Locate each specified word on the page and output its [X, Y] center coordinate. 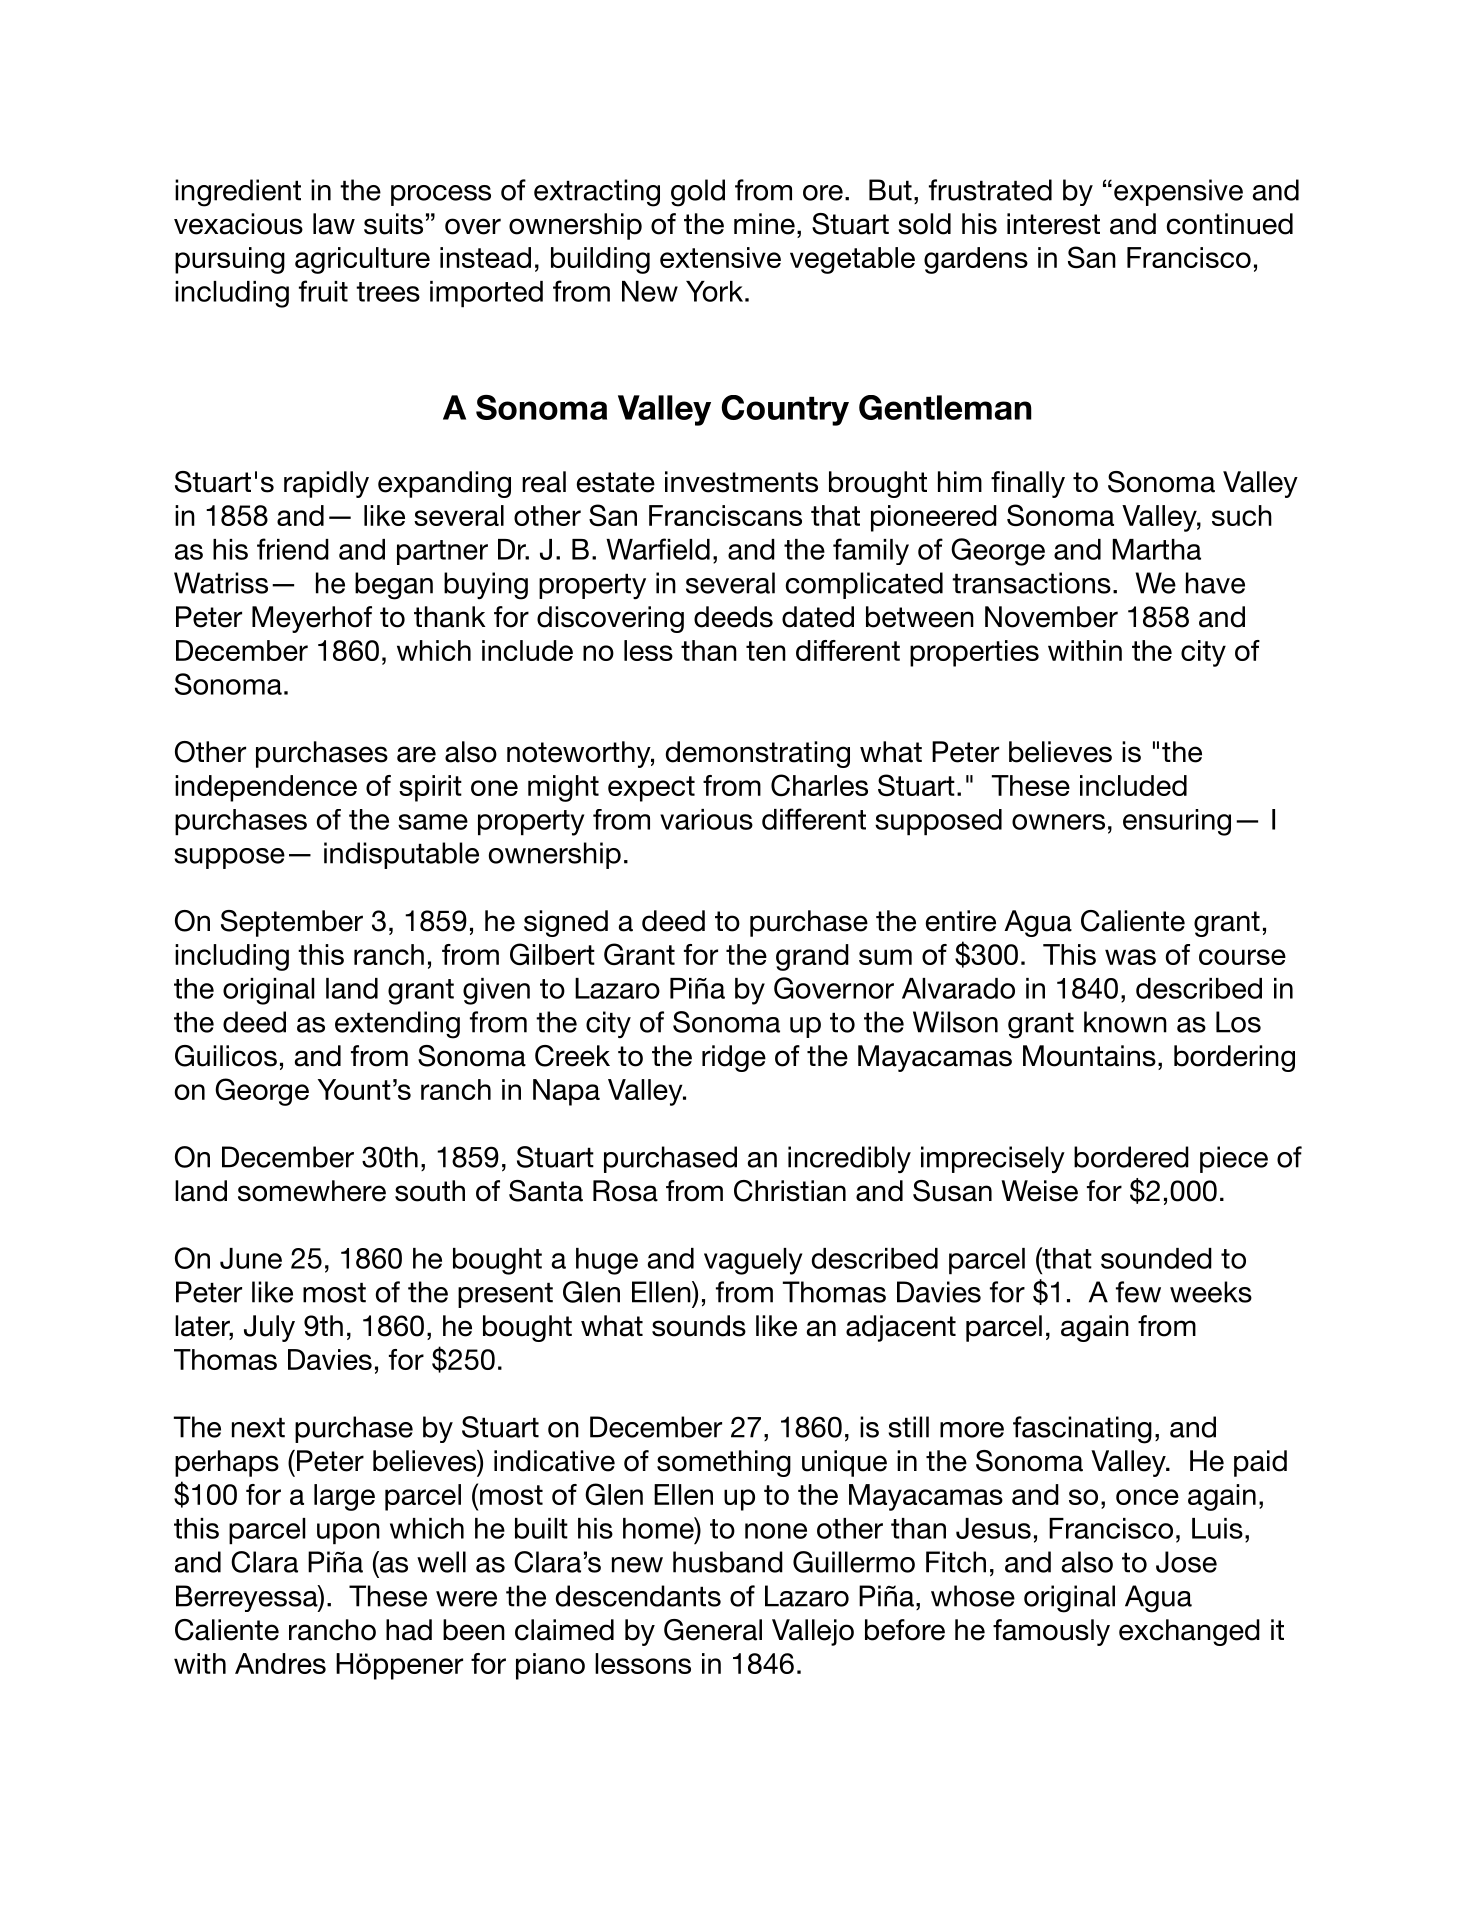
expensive [1178, 192]
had [409, 1630]
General [713, 1630]
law [334, 224]
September [292, 923]
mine [764, 224]
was [1130, 957]
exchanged [1189, 1632]
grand [812, 957]
